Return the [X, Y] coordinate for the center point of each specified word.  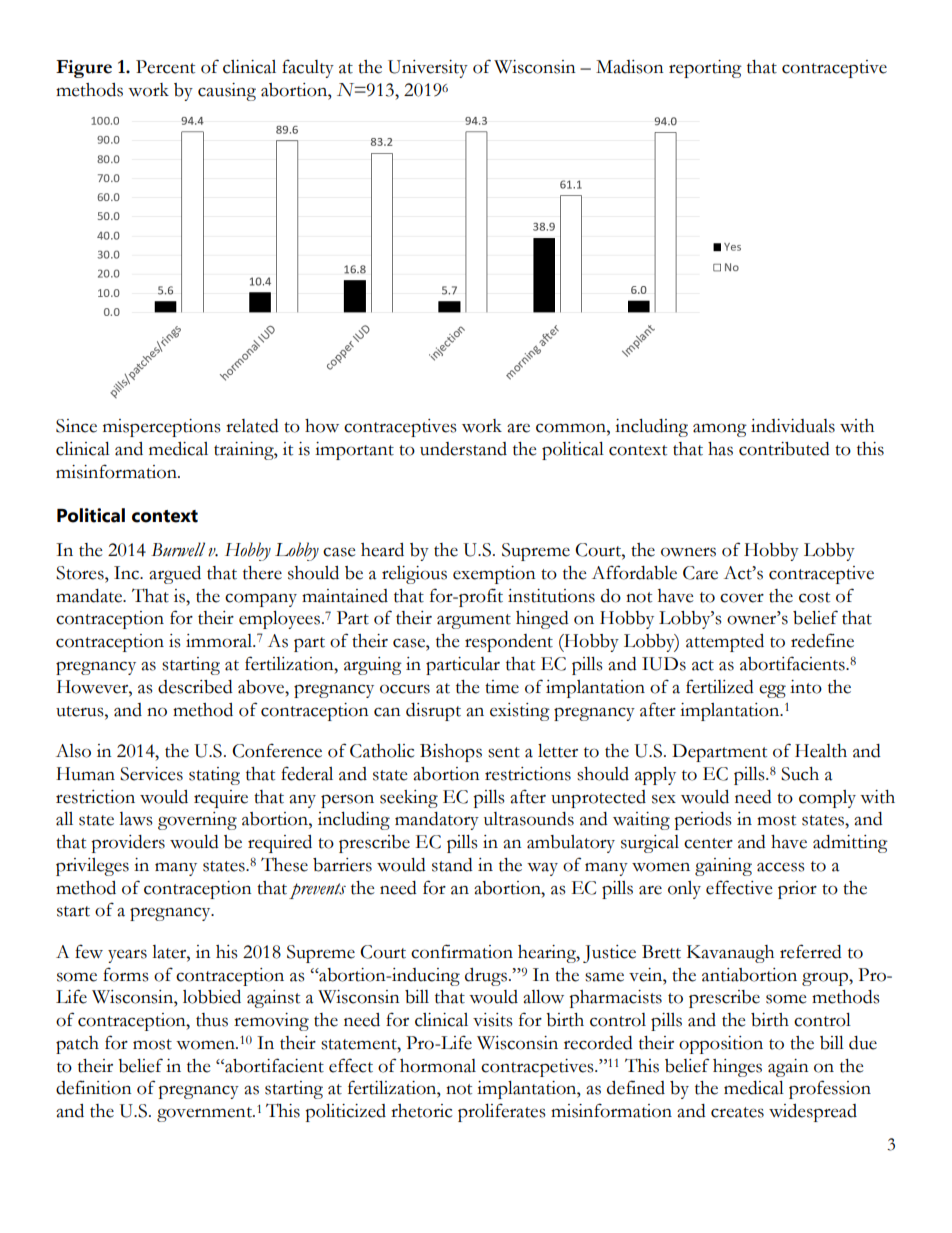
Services [151, 774]
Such [800, 774]
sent [504, 752]
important [354, 451]
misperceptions [161, 428]
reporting [705, 69]
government [205, 1114]
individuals [793, 426]
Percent [165, 67]
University [428, 69]
